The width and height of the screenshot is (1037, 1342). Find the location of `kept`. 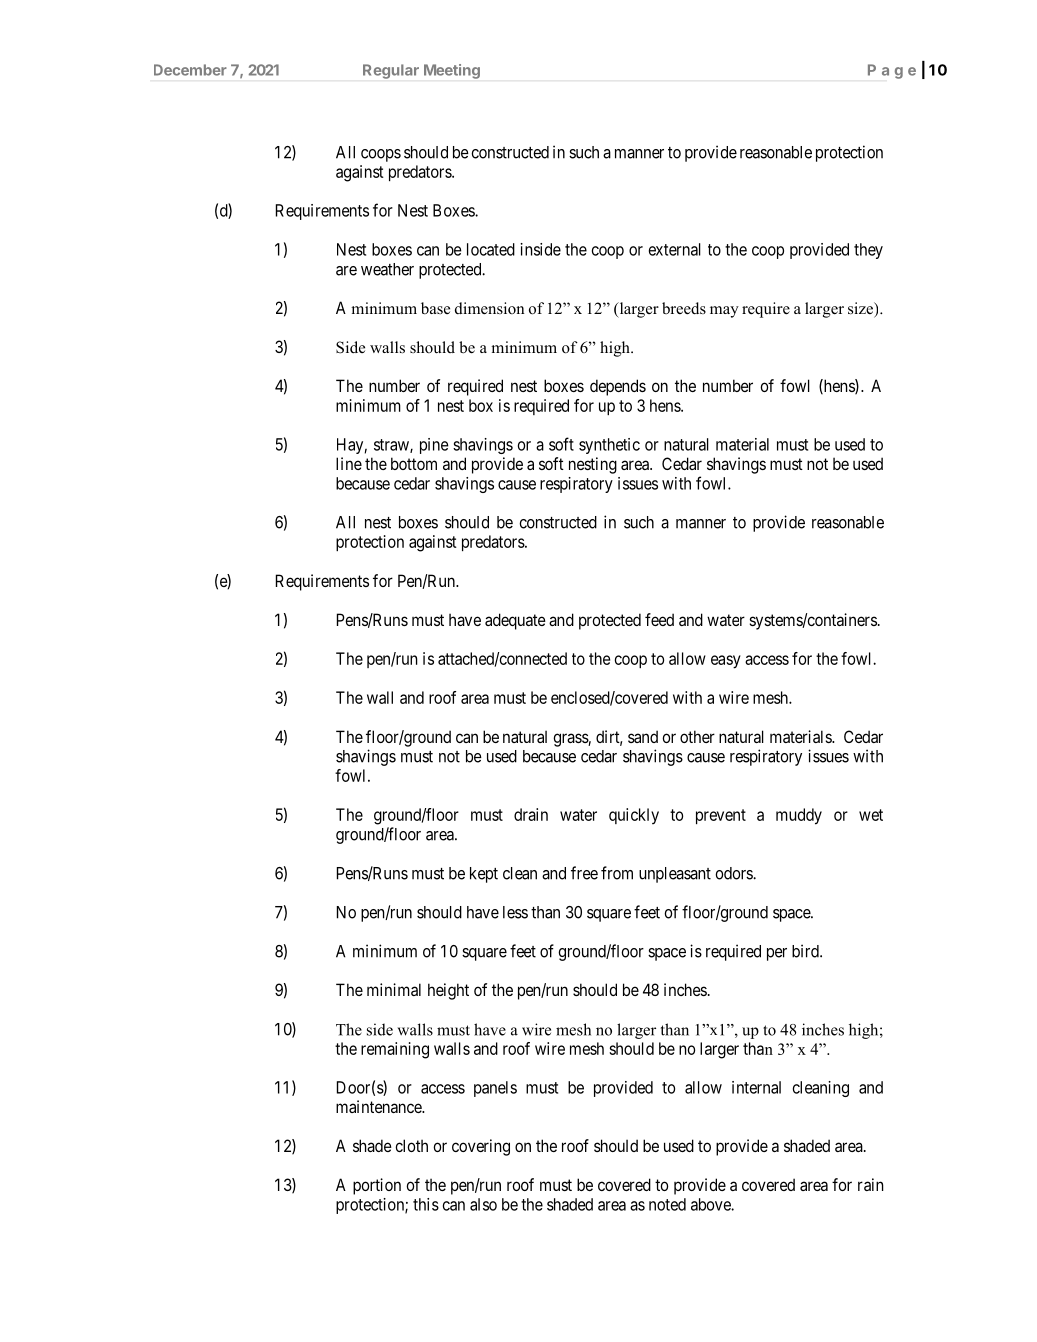

kept is located at coordinates (484, 875).
